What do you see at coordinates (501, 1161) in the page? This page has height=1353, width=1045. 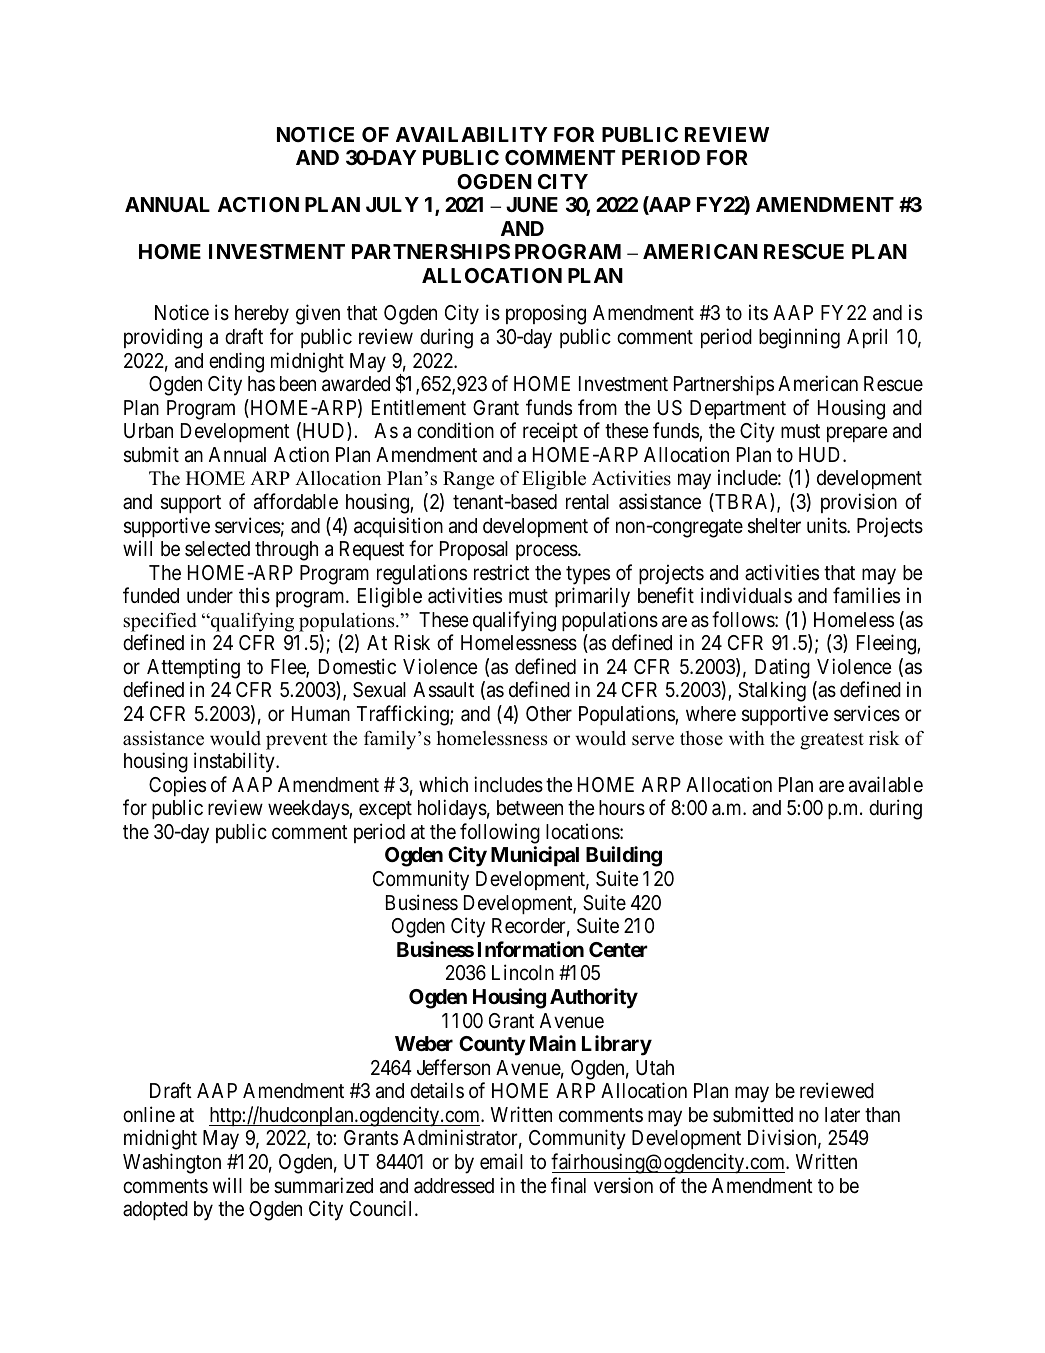 I see `email` at bounding box center [501, 1161].
